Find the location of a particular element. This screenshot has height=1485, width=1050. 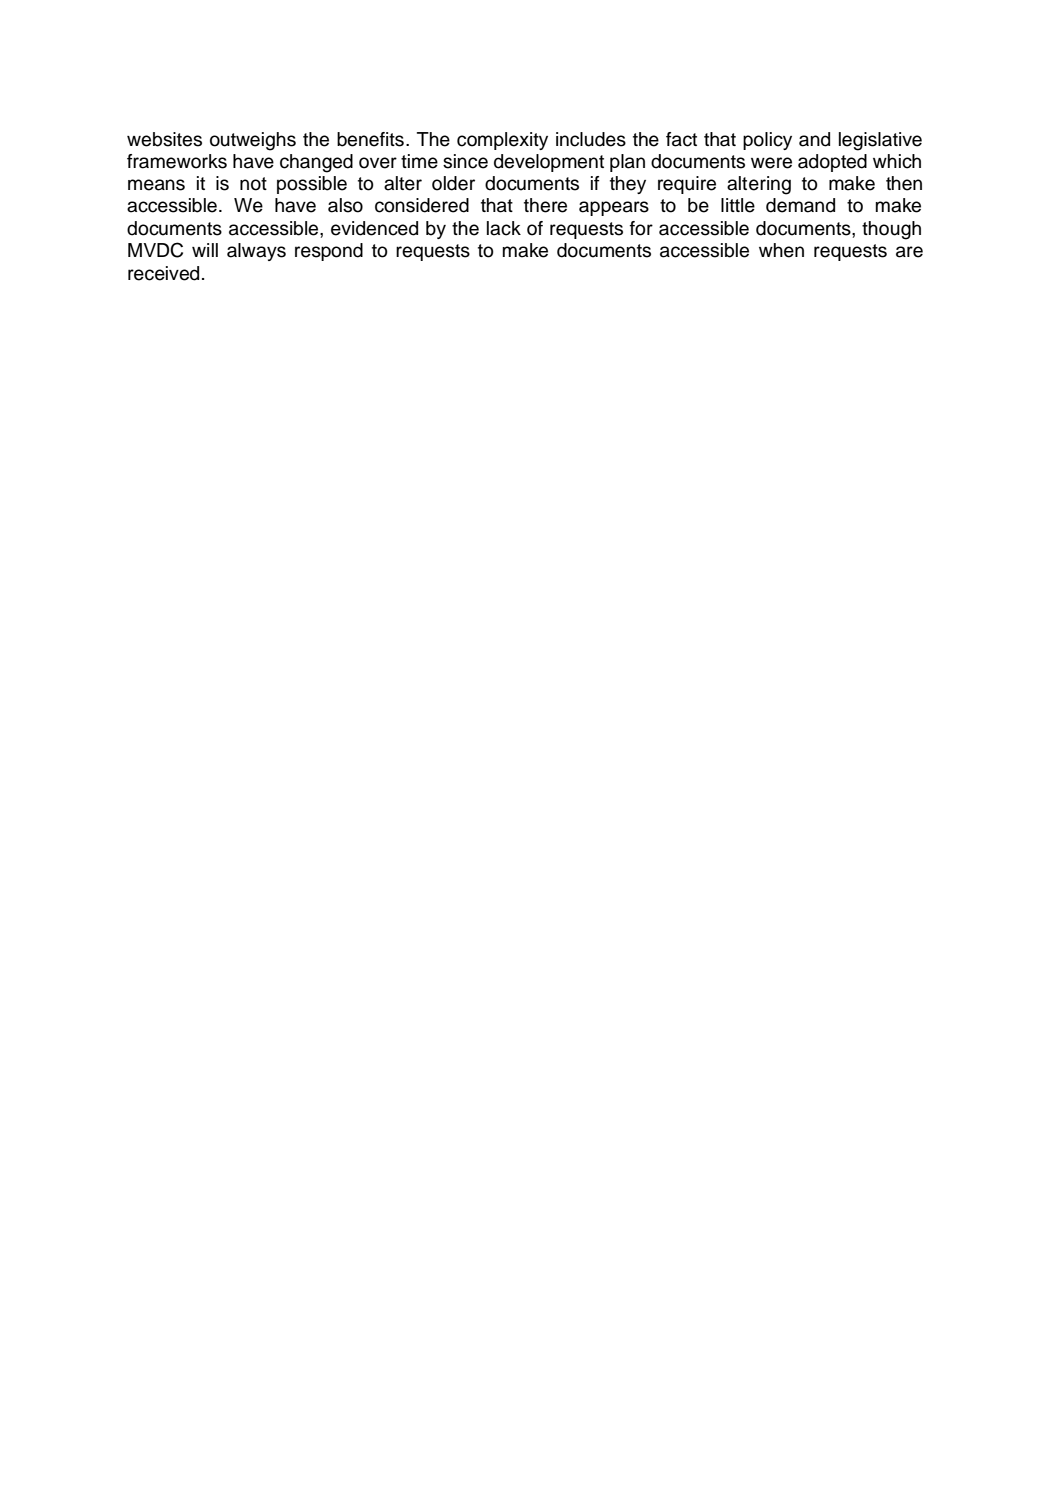

policy is located at coordinates (767, 141).
